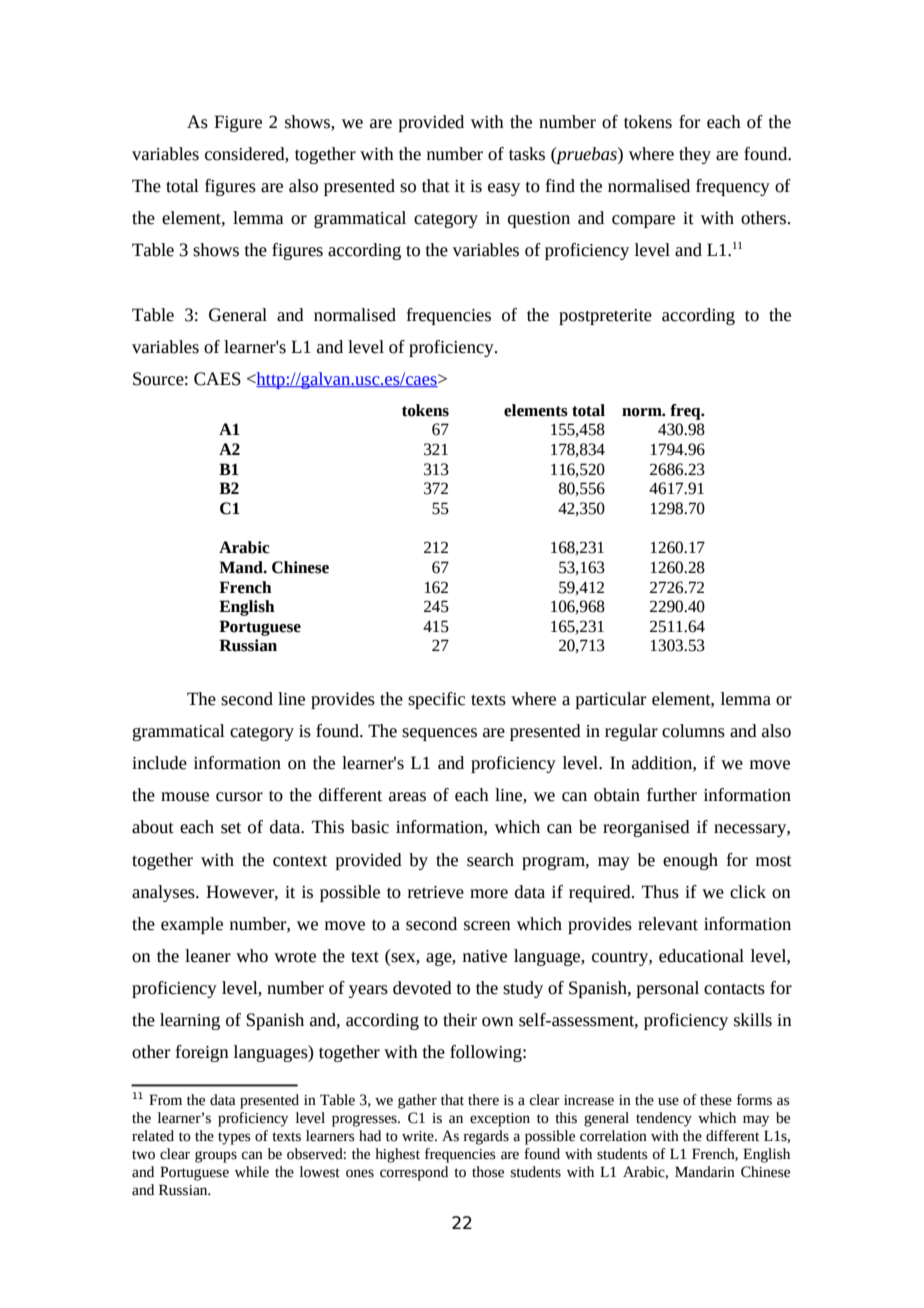 Image resolution: width=924 pixels, height=1308 pixels. I want to click on compare, so click(643, 221).
